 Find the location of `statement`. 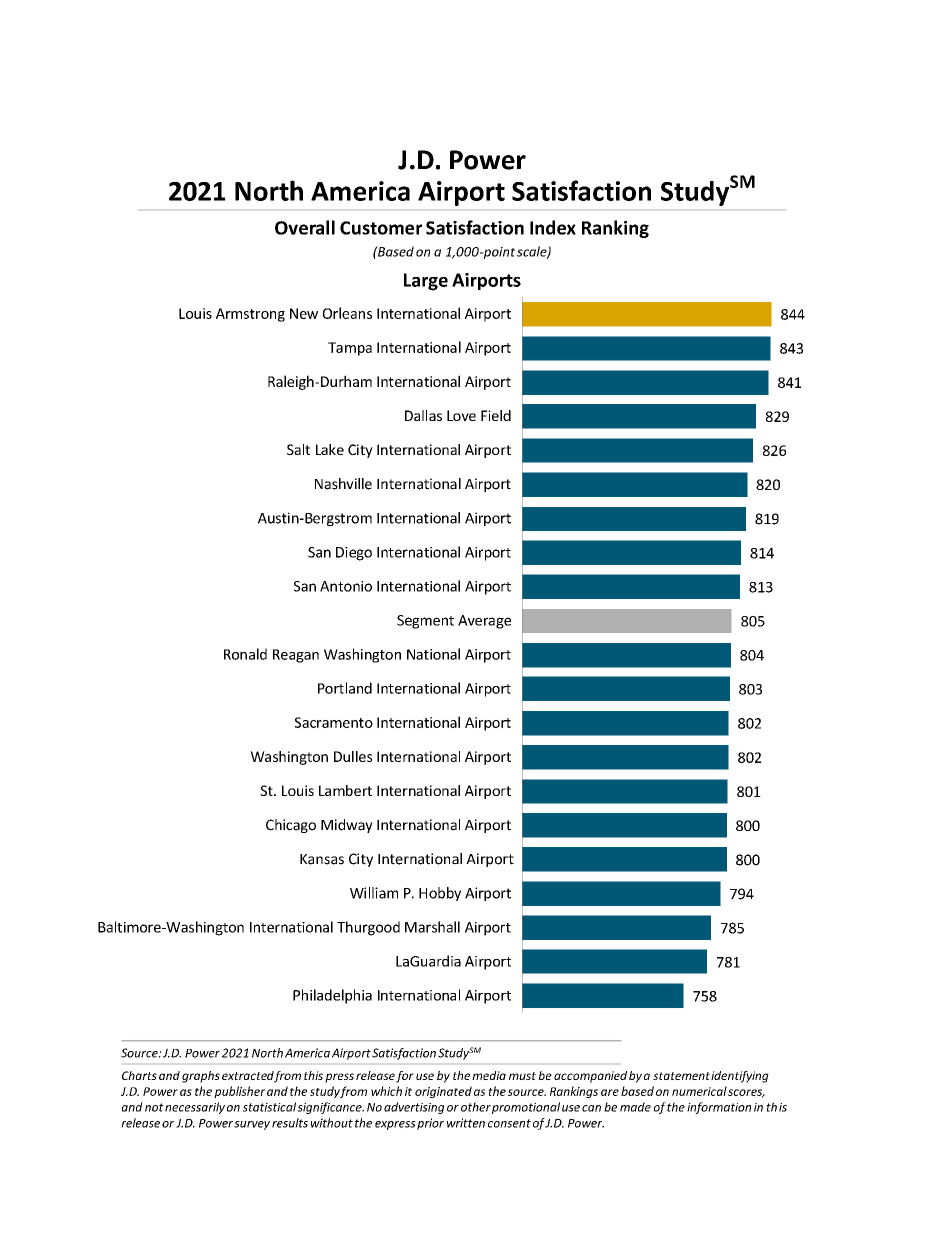

statement is located at coordinates (681, 1076).
